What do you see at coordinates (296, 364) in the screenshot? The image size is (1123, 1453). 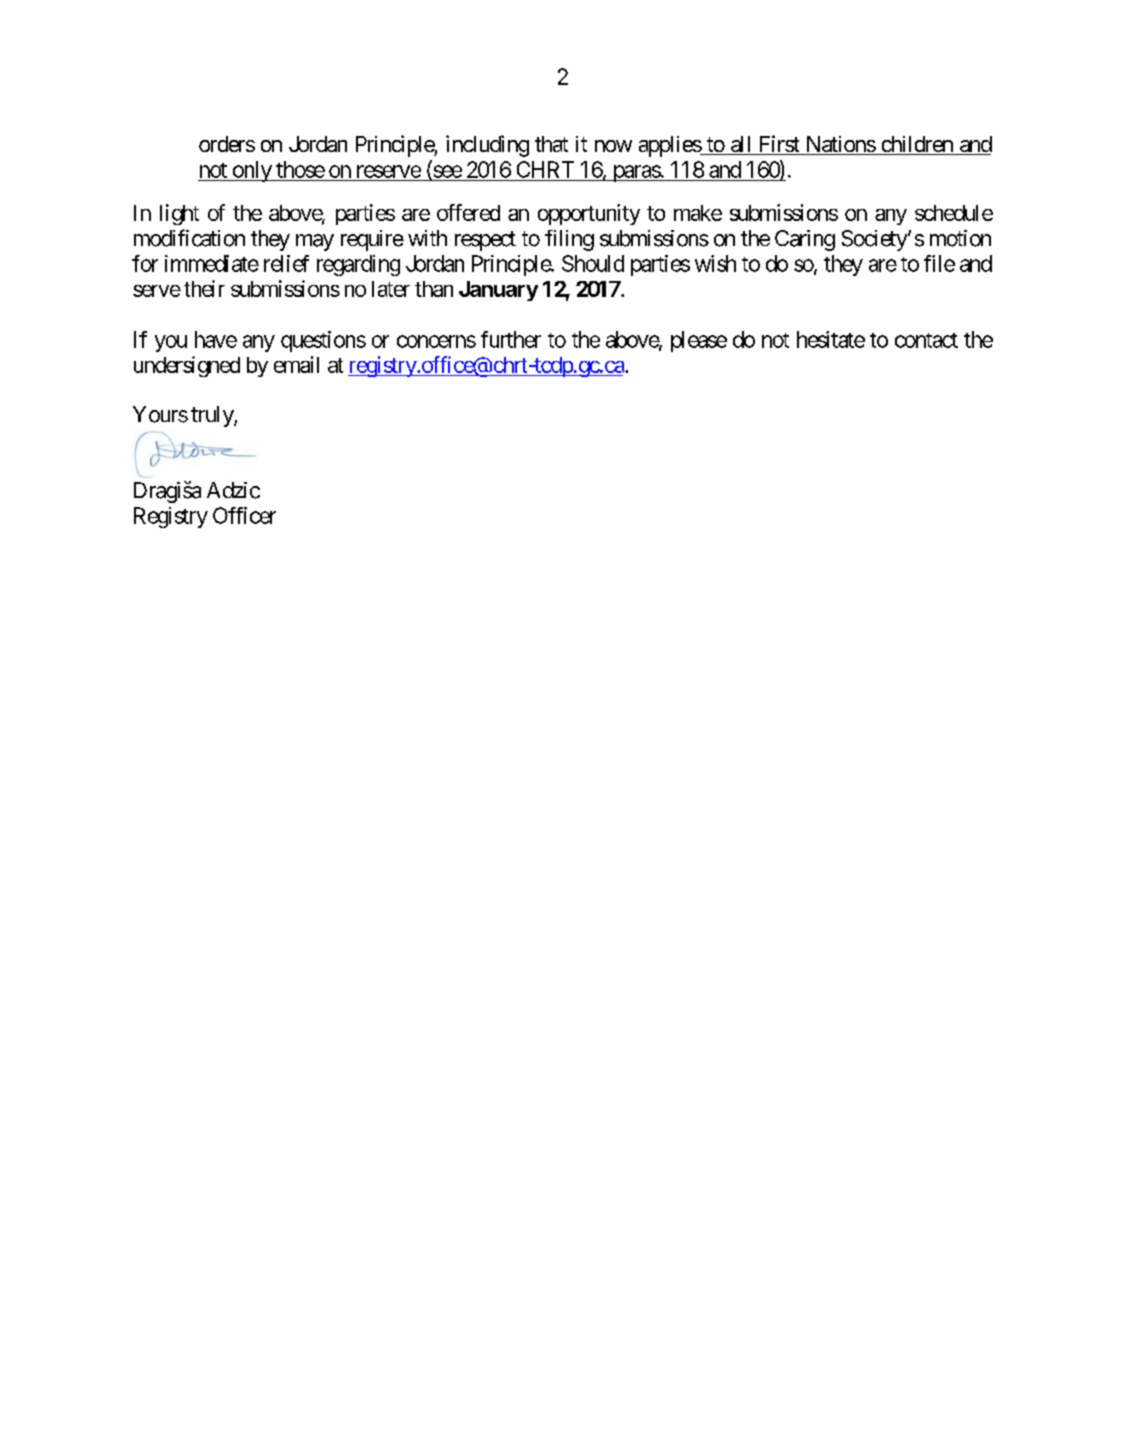 I see `email` at bounding box center [296, 364].
